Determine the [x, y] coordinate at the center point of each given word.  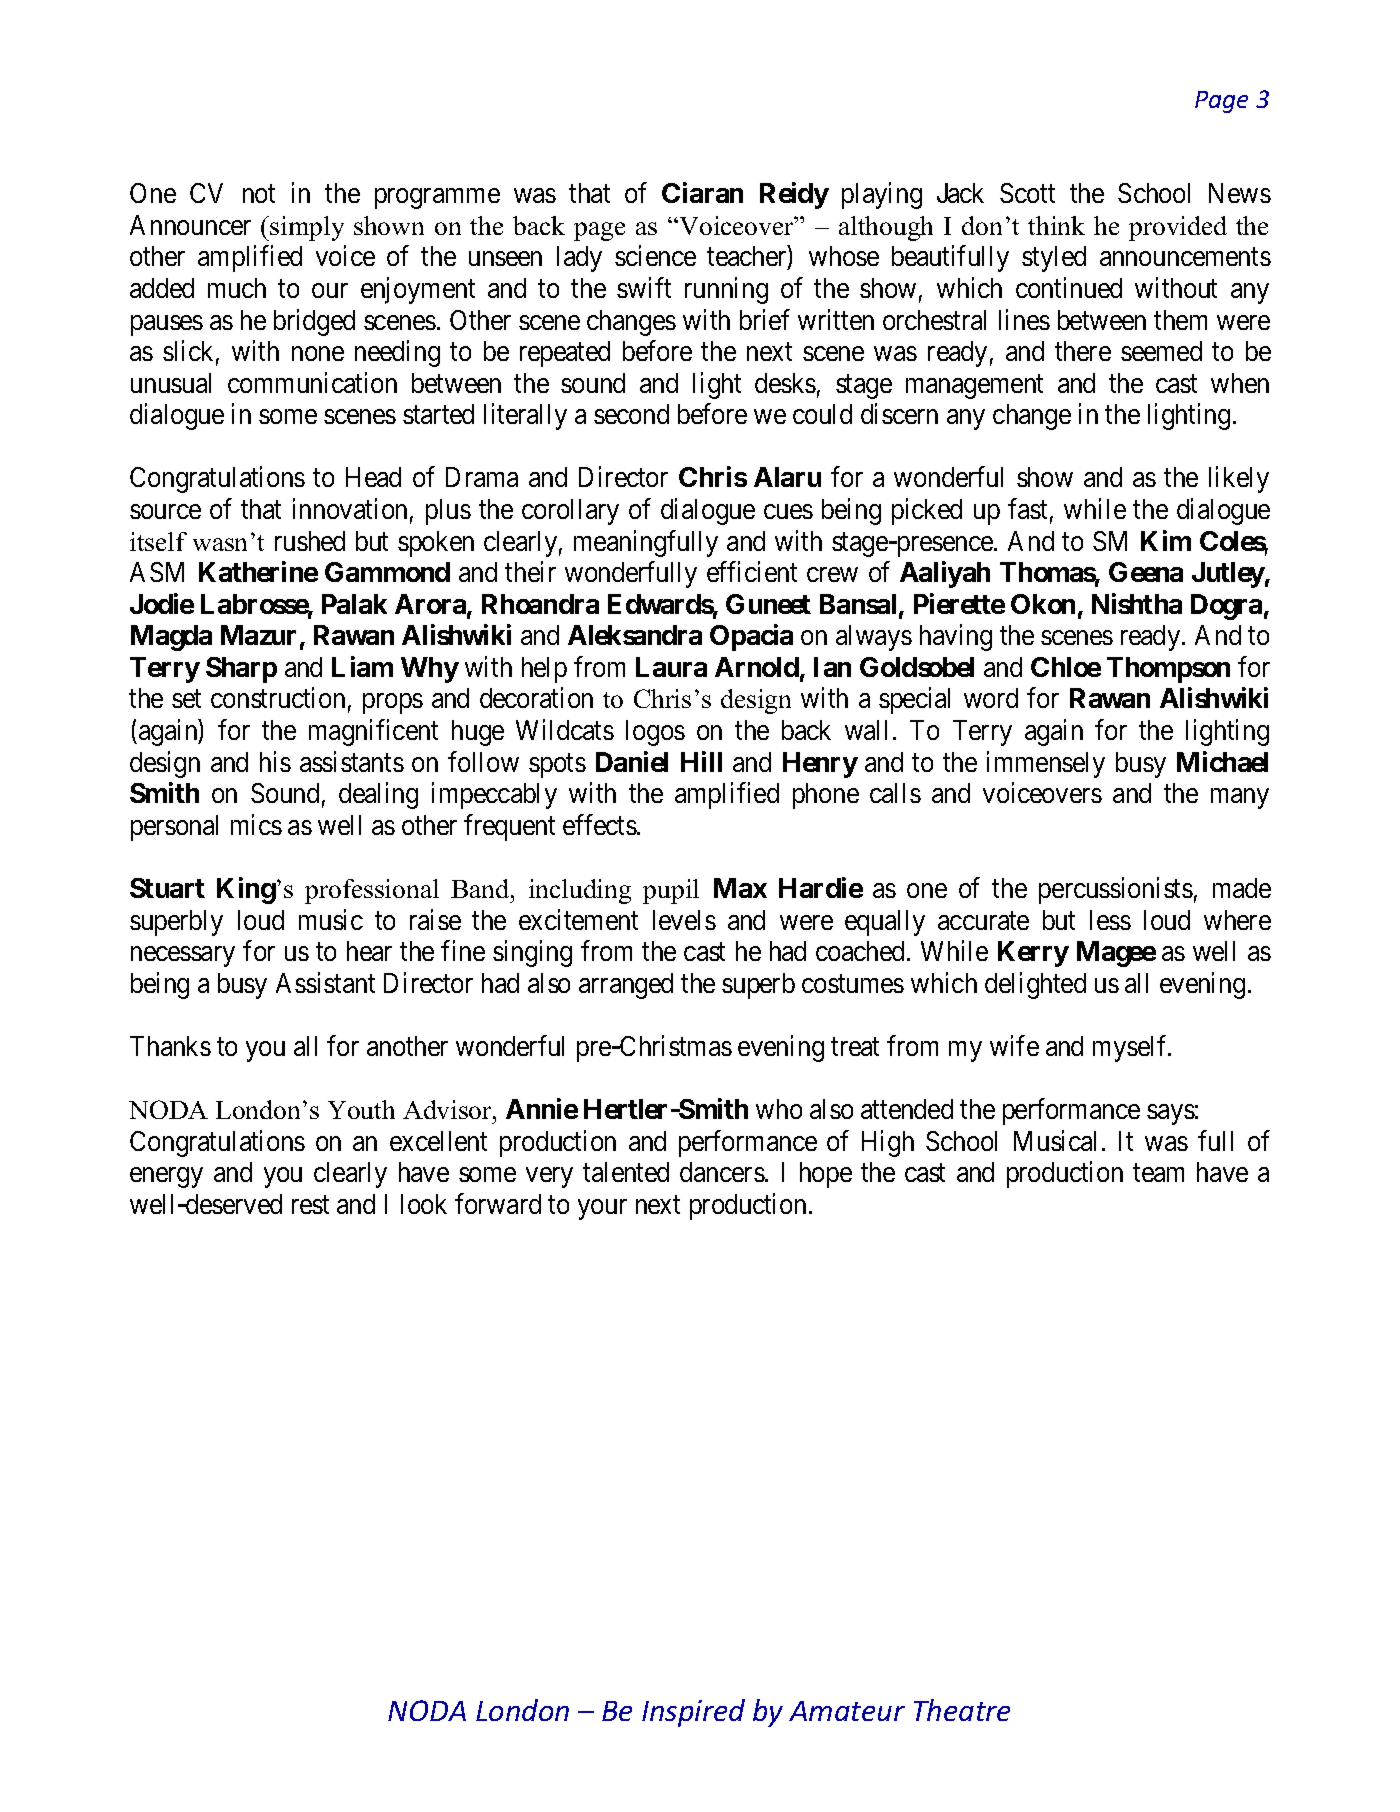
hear [369, 951]
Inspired [693, 1713]
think [1056, 225]
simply [307, 228]
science [655, 256]
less [1110, 920]
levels [684, 920]
